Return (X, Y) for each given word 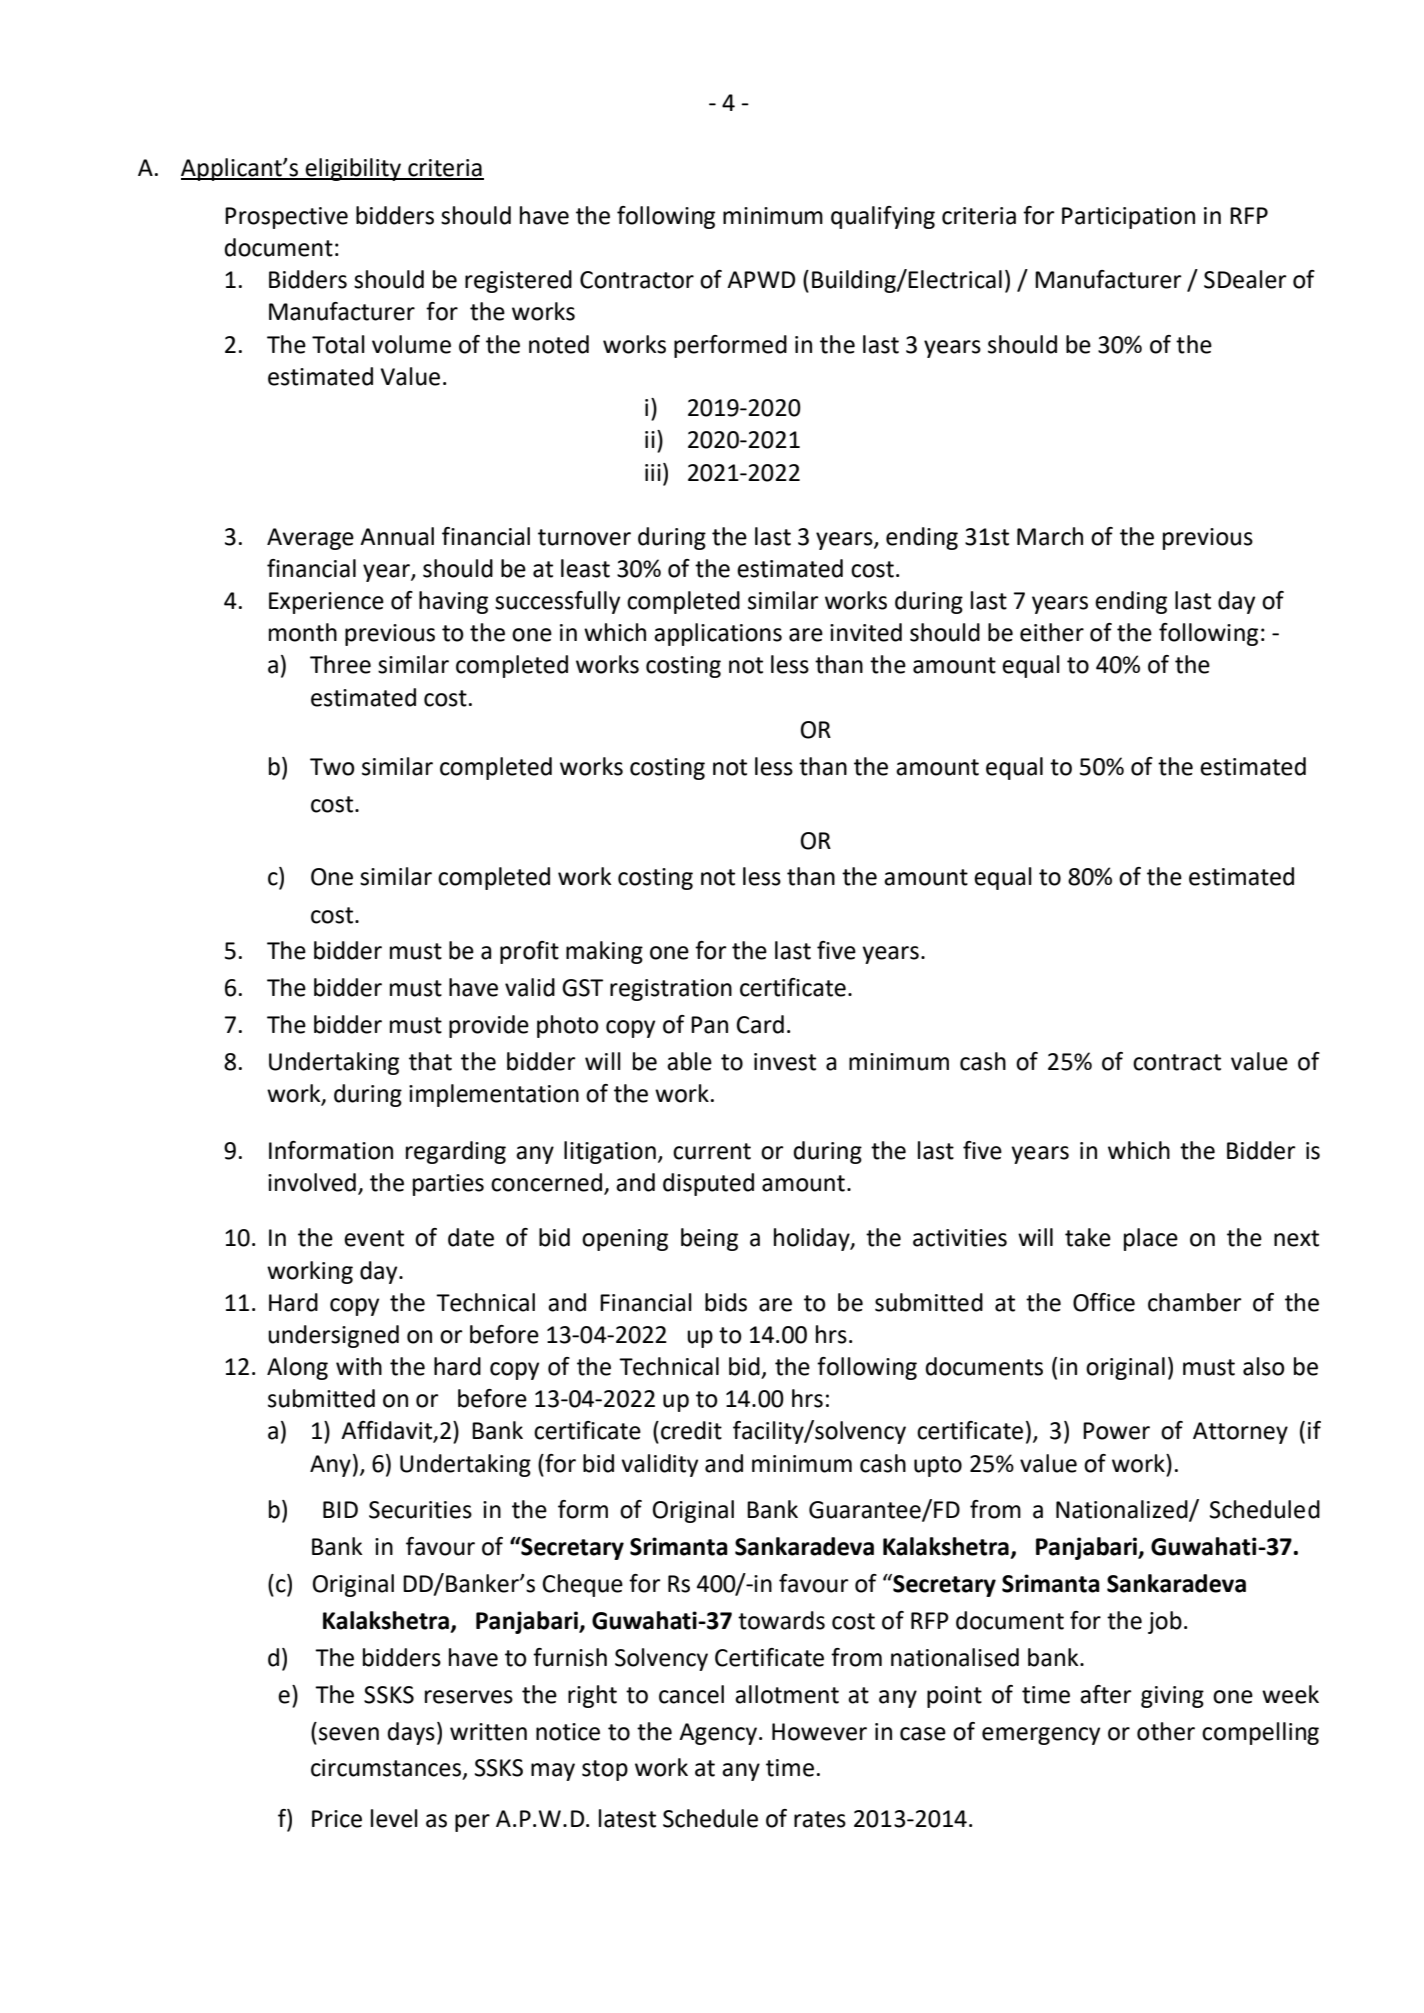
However (819, 1732)
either (1052, 632)
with (359, 1366)
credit (691, 1430)
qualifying (883, 217)
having (453, 602)
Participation (1128, 218)
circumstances (386, 1768)
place (1151, 1239)
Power (1116, 1431)
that (430, 1061)
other (1166, 1731)
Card (760, 1024)
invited (866, 632)
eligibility (353, 169)
